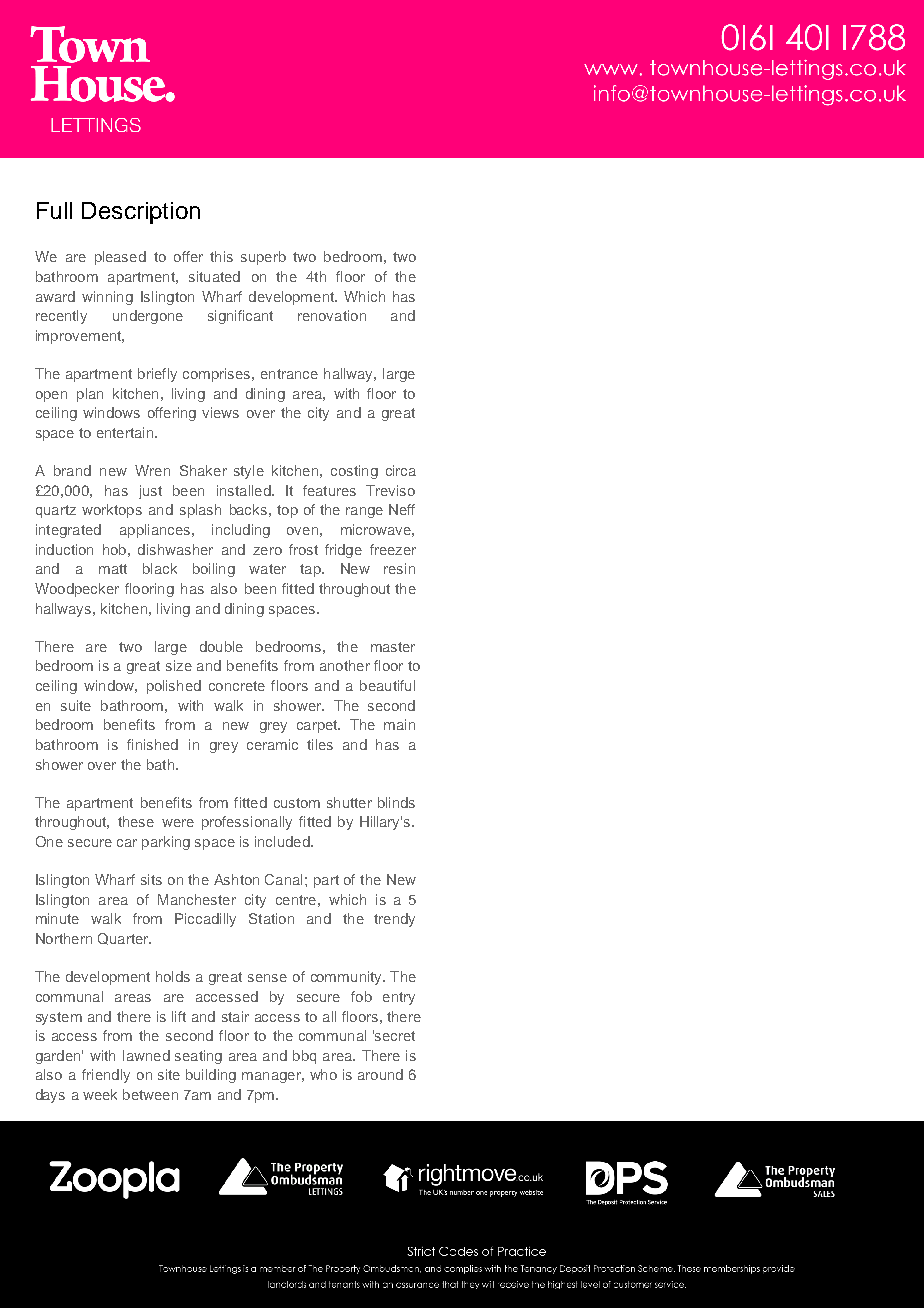 Image resolution: width=924 pixels, height=1308 pixels. I want to click on this, so click(221, 256).
